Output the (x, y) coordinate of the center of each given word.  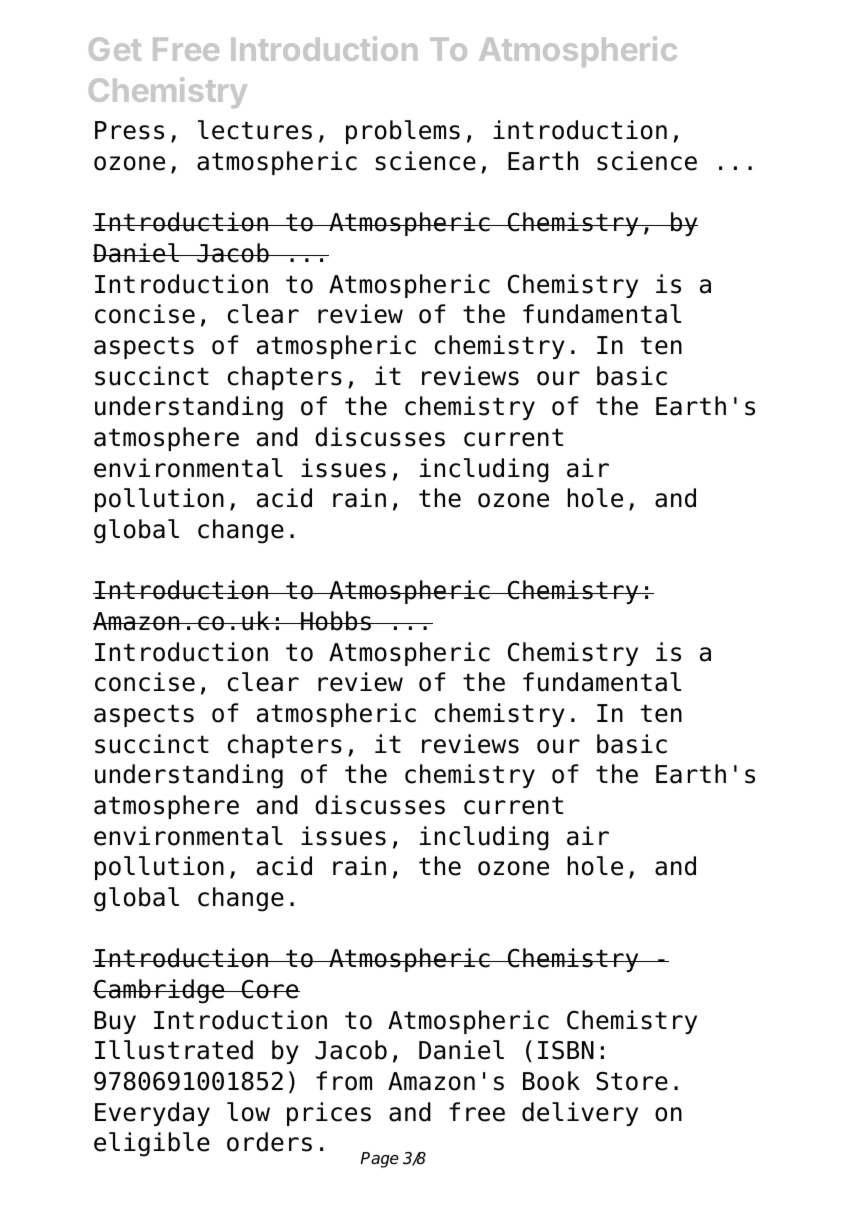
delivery (580, 1114)
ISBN (566, 1050)
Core (270, 989)
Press (129, 130)
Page (379, 1160)
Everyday (152, 1114)
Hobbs (336, 621)
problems (403, 132)
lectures (255, 130)
